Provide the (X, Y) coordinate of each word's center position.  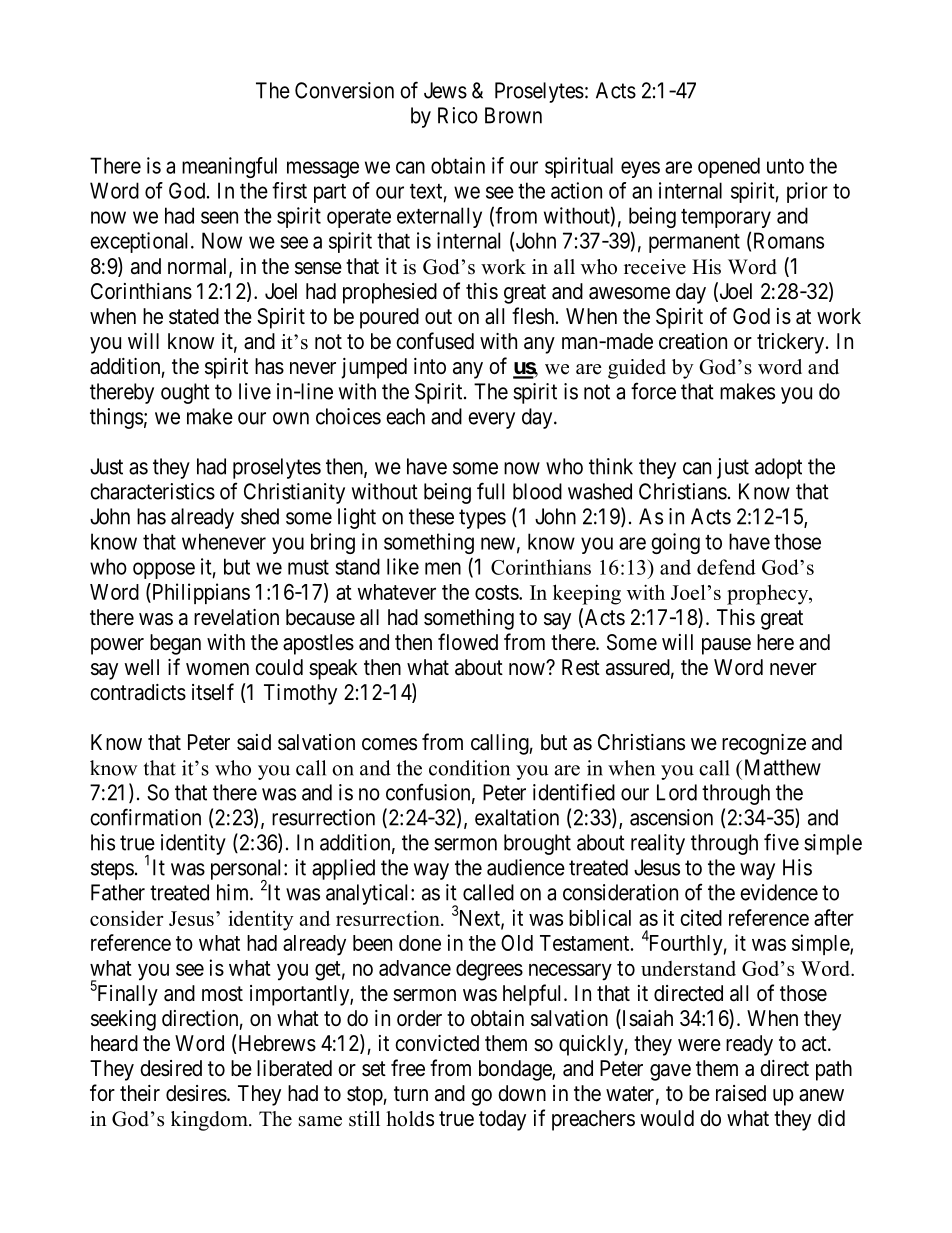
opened (729, 167)
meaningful (229, 167)
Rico (458, 115)
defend (726, 567)
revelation (236, 617)
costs (497, 592)
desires (196, 1093)
